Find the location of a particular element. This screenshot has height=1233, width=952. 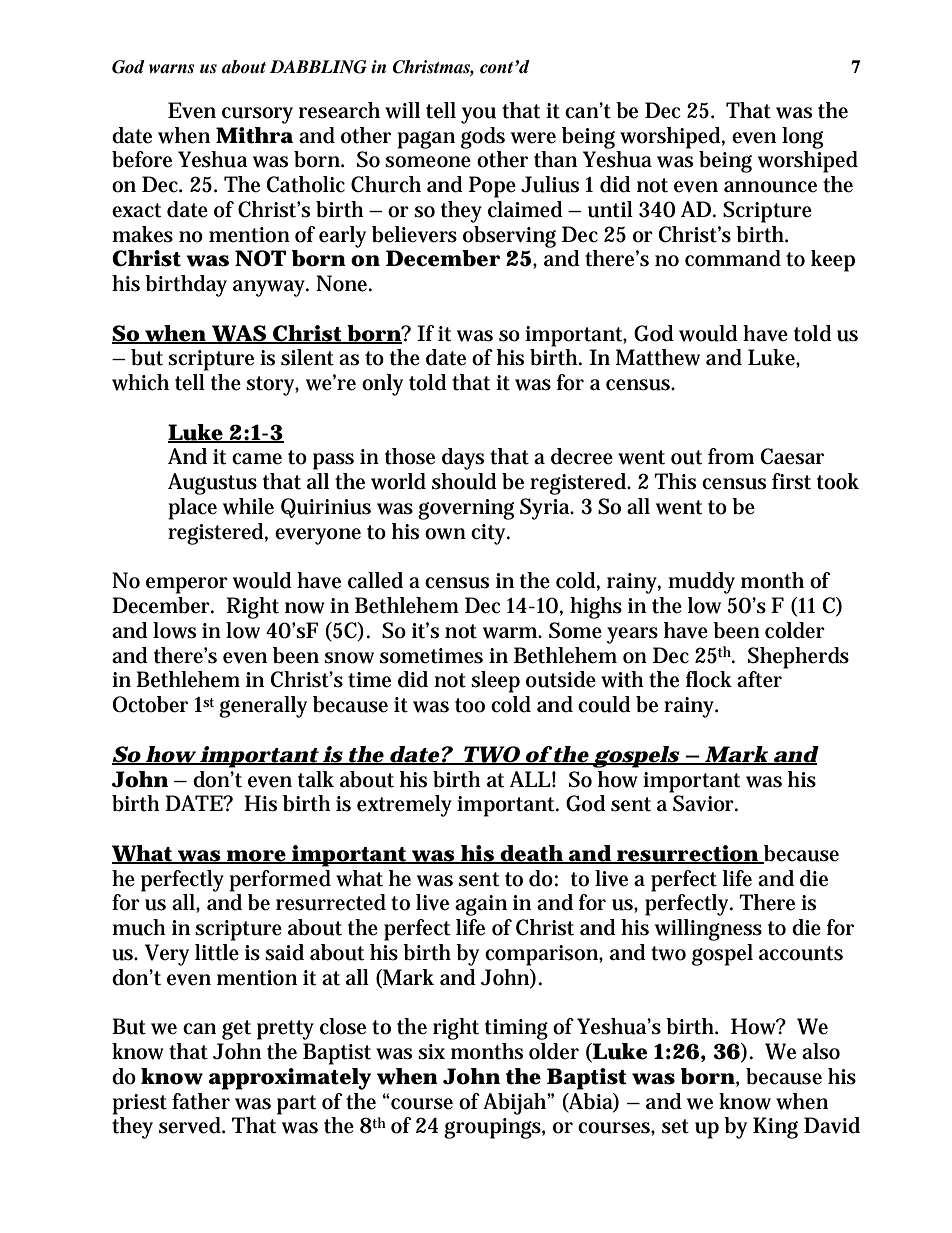

story is located at coordinates (272, 386).
